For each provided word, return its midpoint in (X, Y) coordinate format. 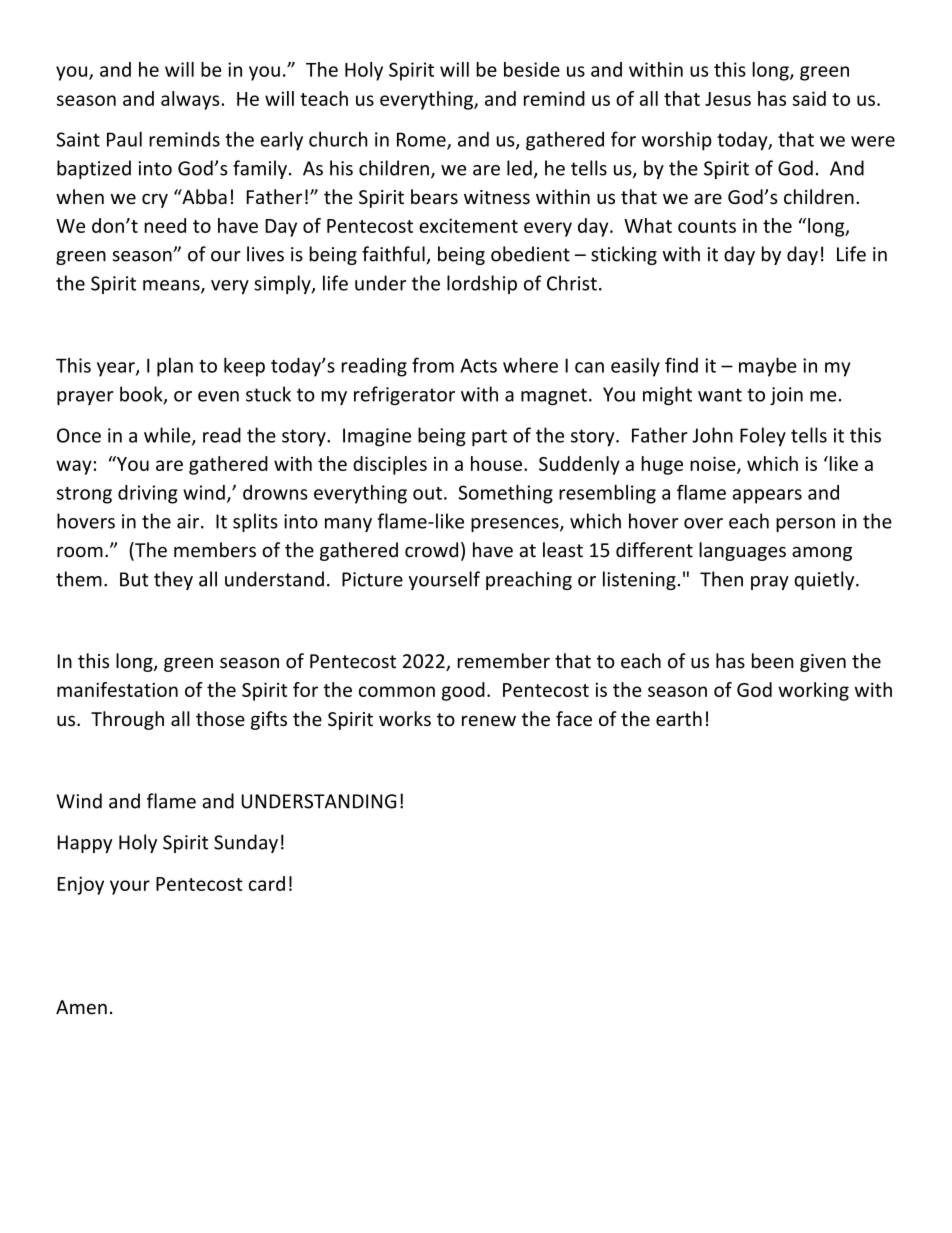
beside (532, 69)
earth (679, 718)
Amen (81, 1007)
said (809, 98)
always (191, 100)
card (267, 883)
